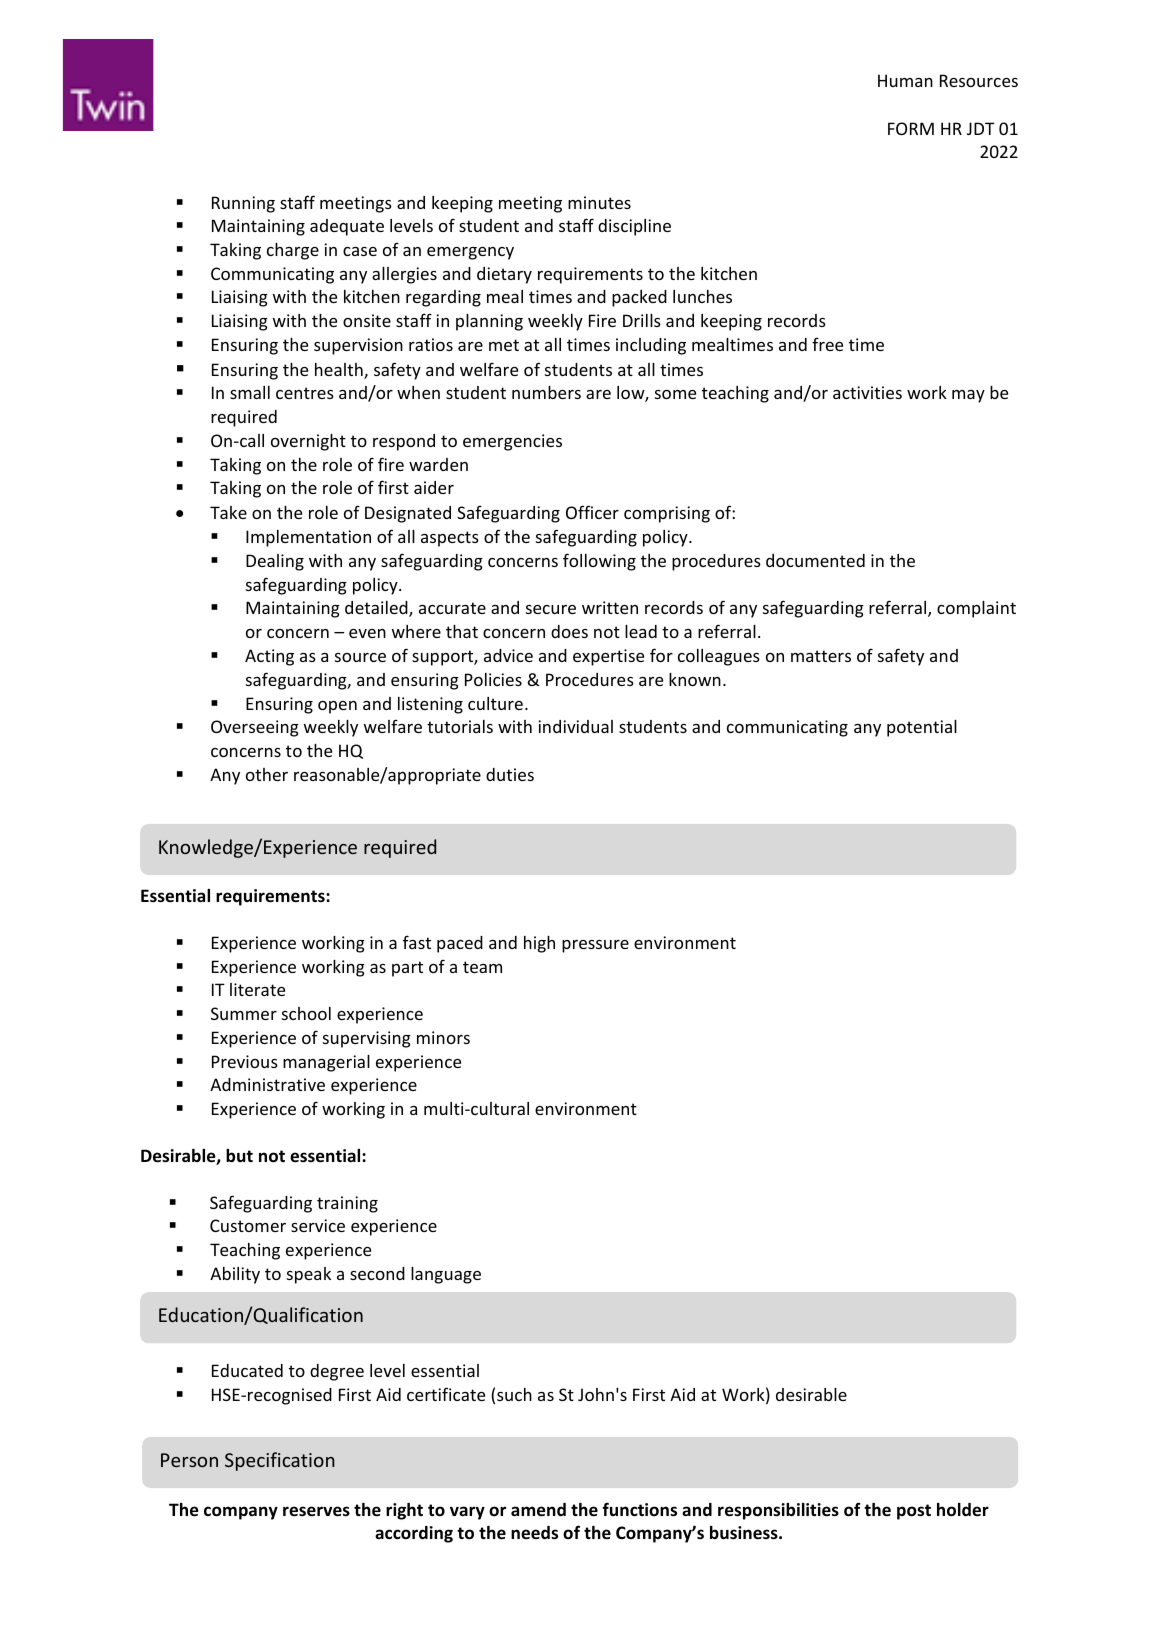  Describe the element at coordinates (280, 1461) in the screenshot. I see `Specification` at that location.
